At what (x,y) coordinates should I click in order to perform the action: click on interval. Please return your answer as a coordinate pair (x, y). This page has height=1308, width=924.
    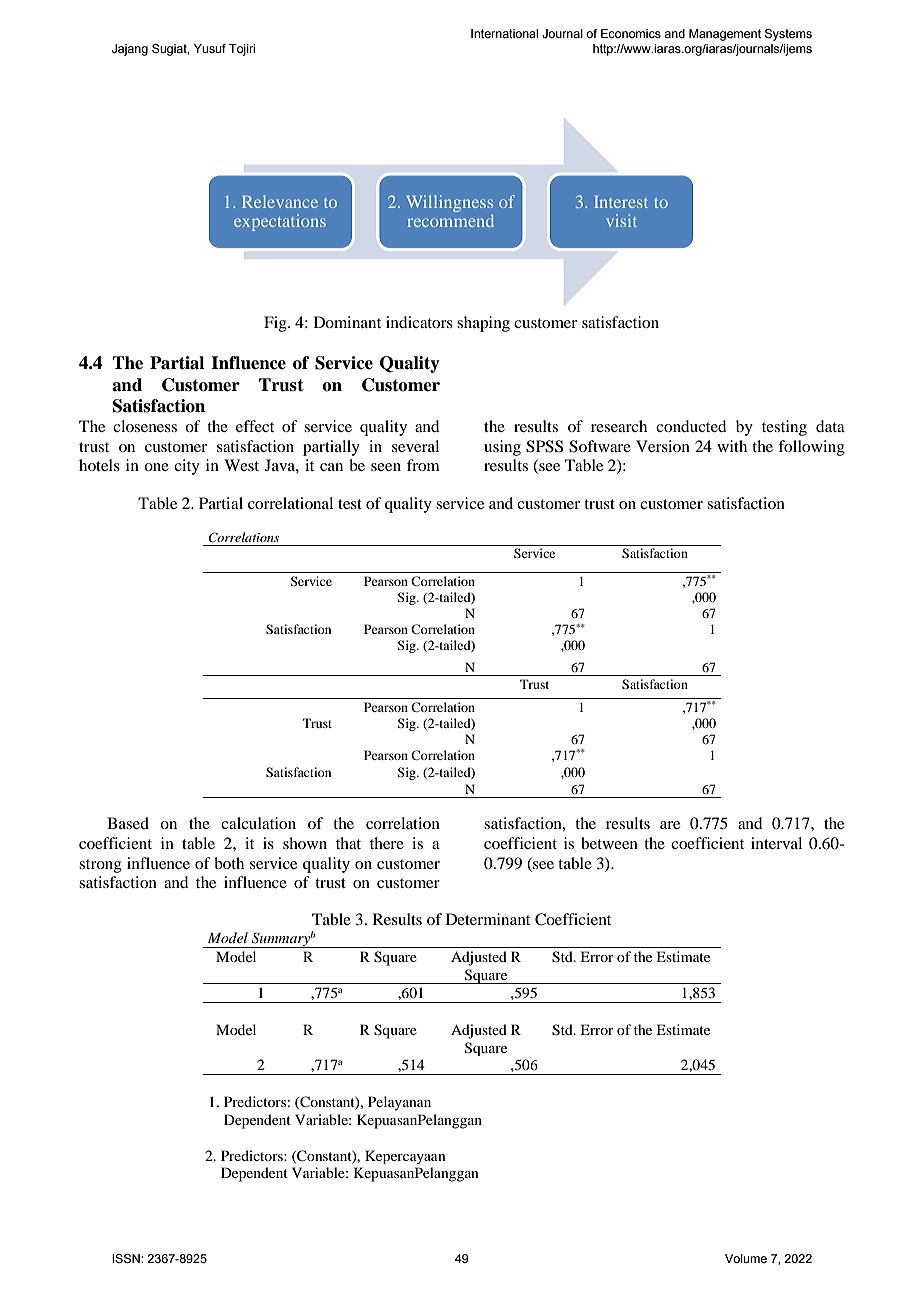
    Looking at the image, I should click on (776, 843).
